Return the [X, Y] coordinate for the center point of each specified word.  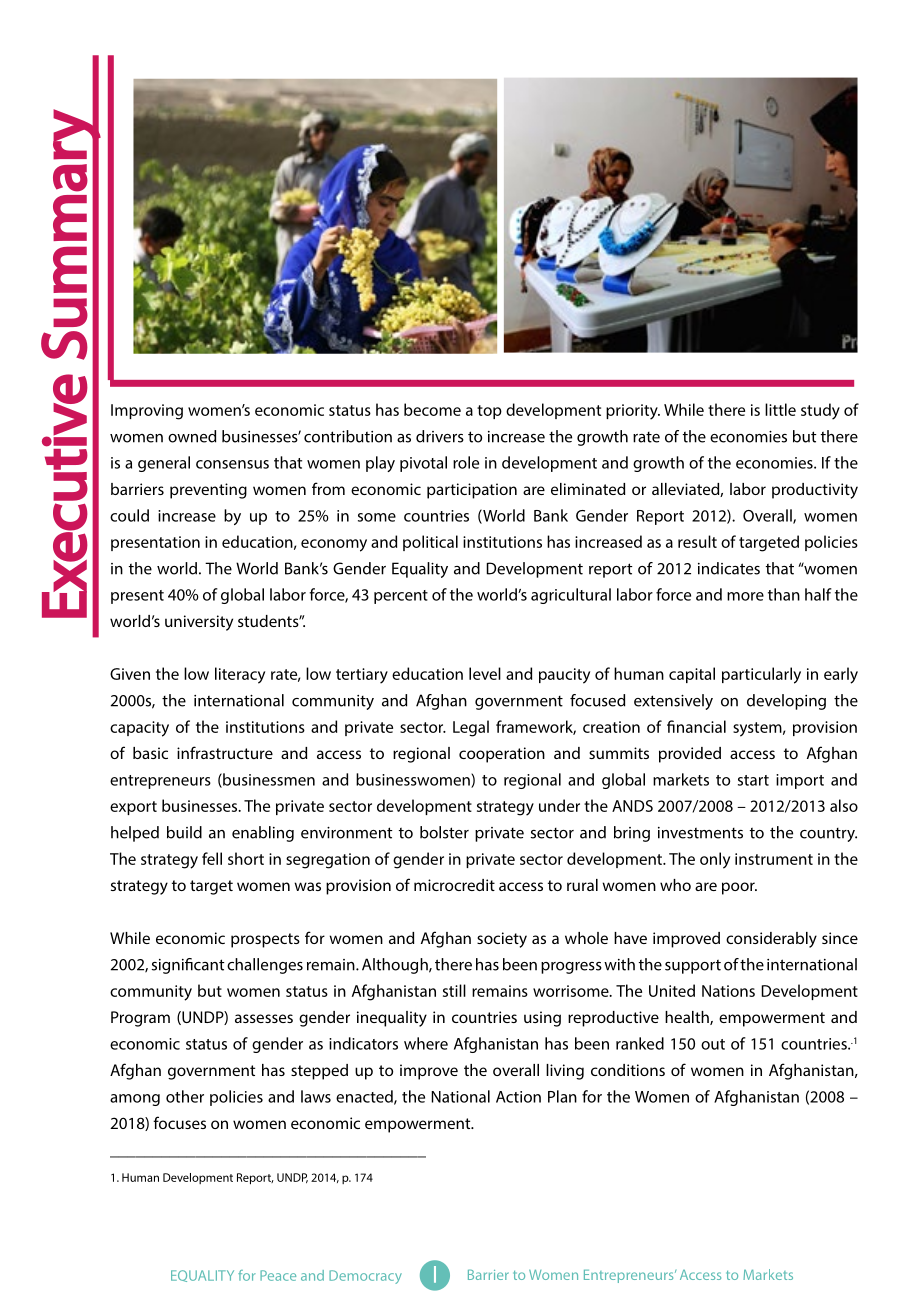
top [489, 412]
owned [192, 436]
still [454, 990]
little [780, 409]
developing [786, 702]
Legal [471, 728]
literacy [240, 675]
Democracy [365, 1277]
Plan [562, 1096]
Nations [728, 991]
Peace [278, 1275]
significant [188, 966]
